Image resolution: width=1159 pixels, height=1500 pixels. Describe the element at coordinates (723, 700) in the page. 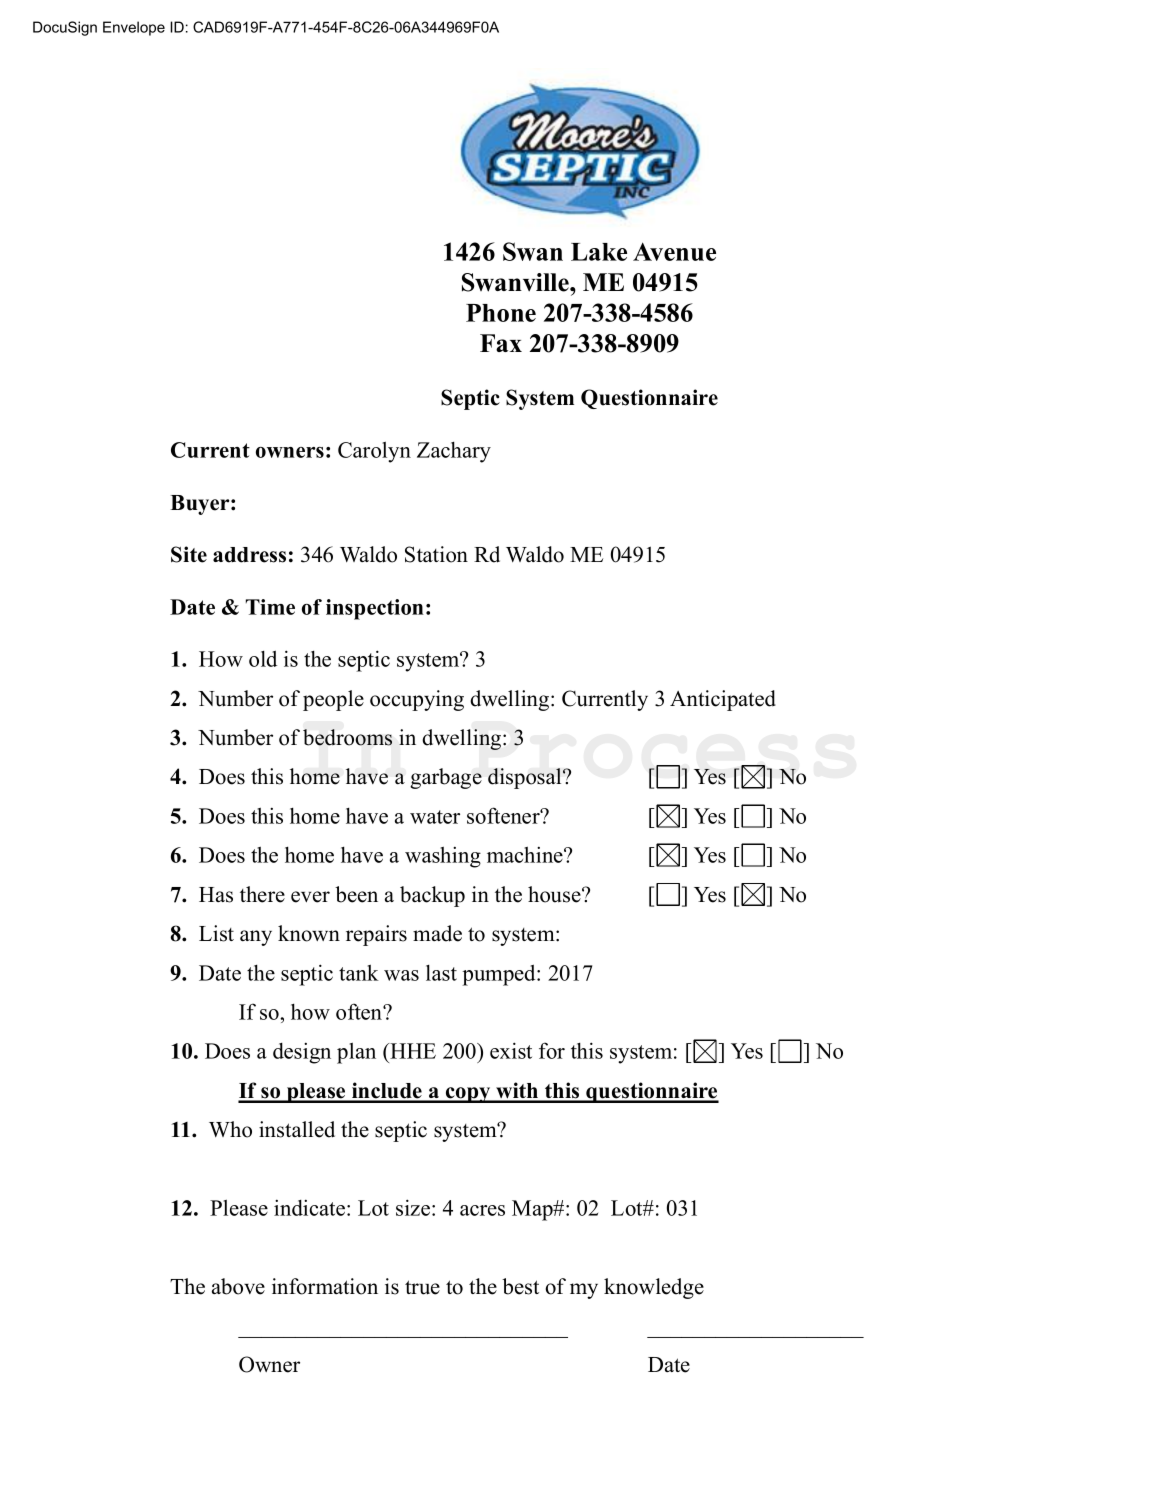

I see `Anticipated` at that location.
